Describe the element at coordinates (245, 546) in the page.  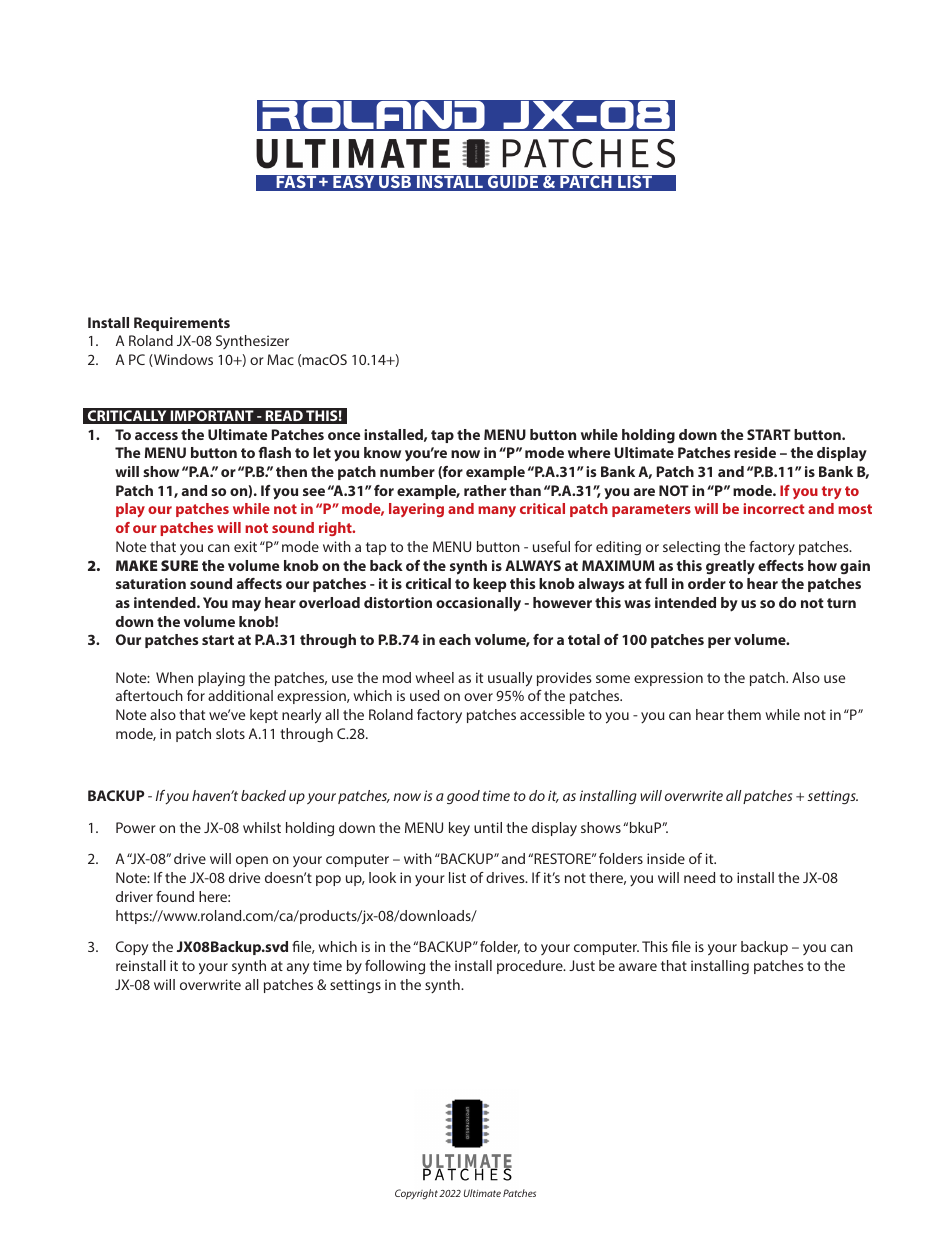
I see `exit` at that location.
